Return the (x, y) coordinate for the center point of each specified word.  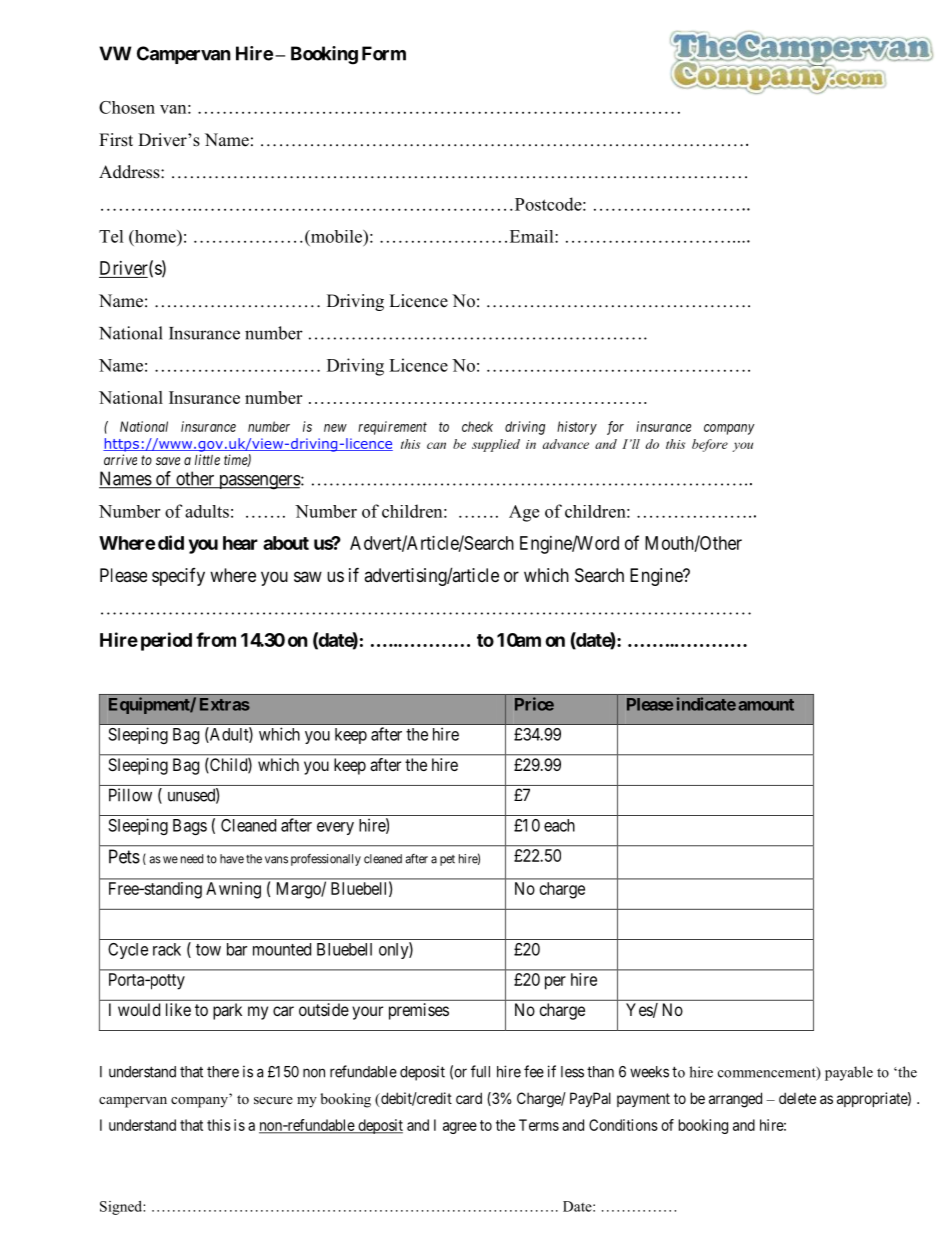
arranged (735, 1100)
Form (384, 53)
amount (766, 705)
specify (178, 577)
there (223, 1072)
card (469, 1098)
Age (524, 513)
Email (533, 236)
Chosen (127, 107)
